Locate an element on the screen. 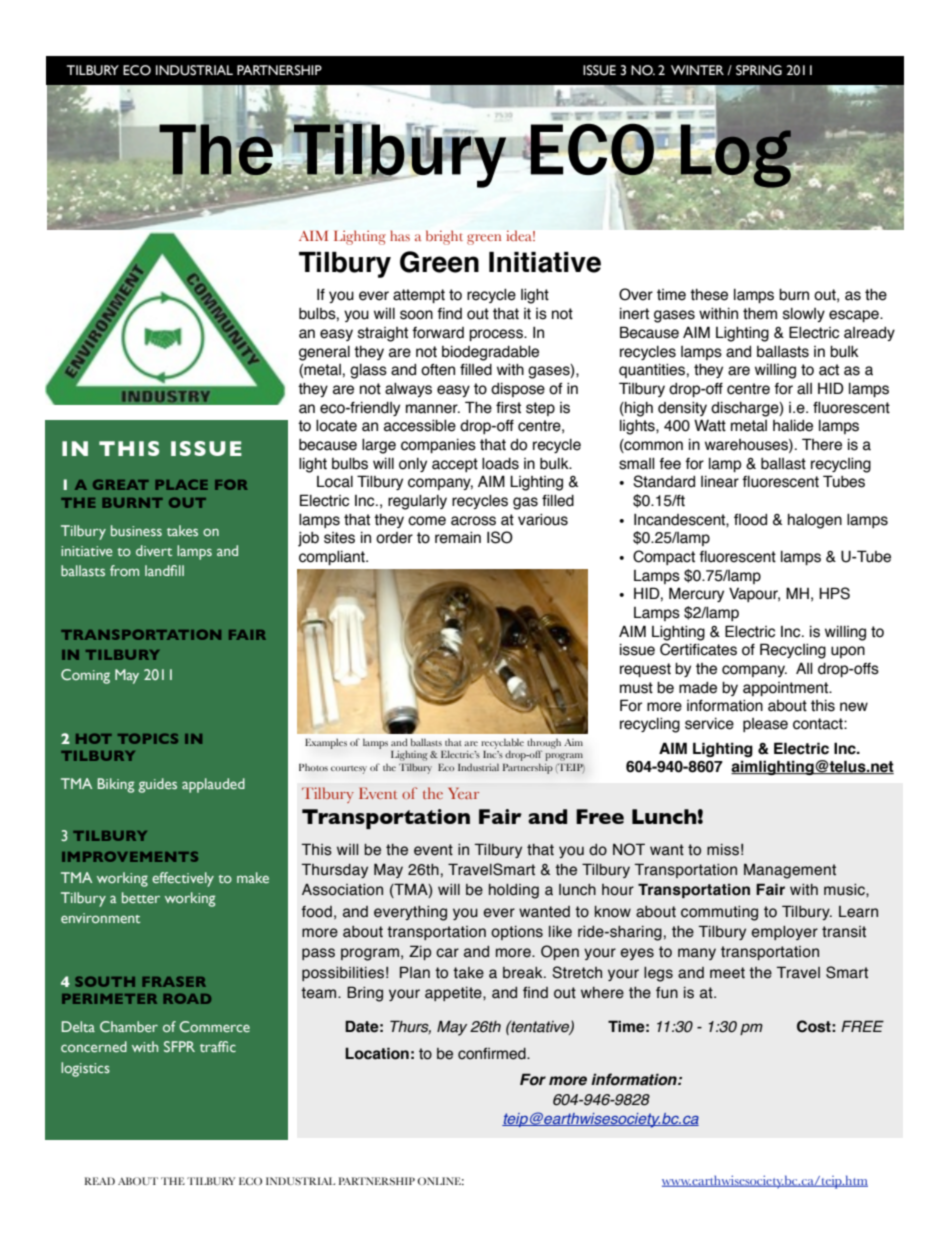 The width and height of the screenshot is (952, 1233). bright is located at coordinates (444, 237).
